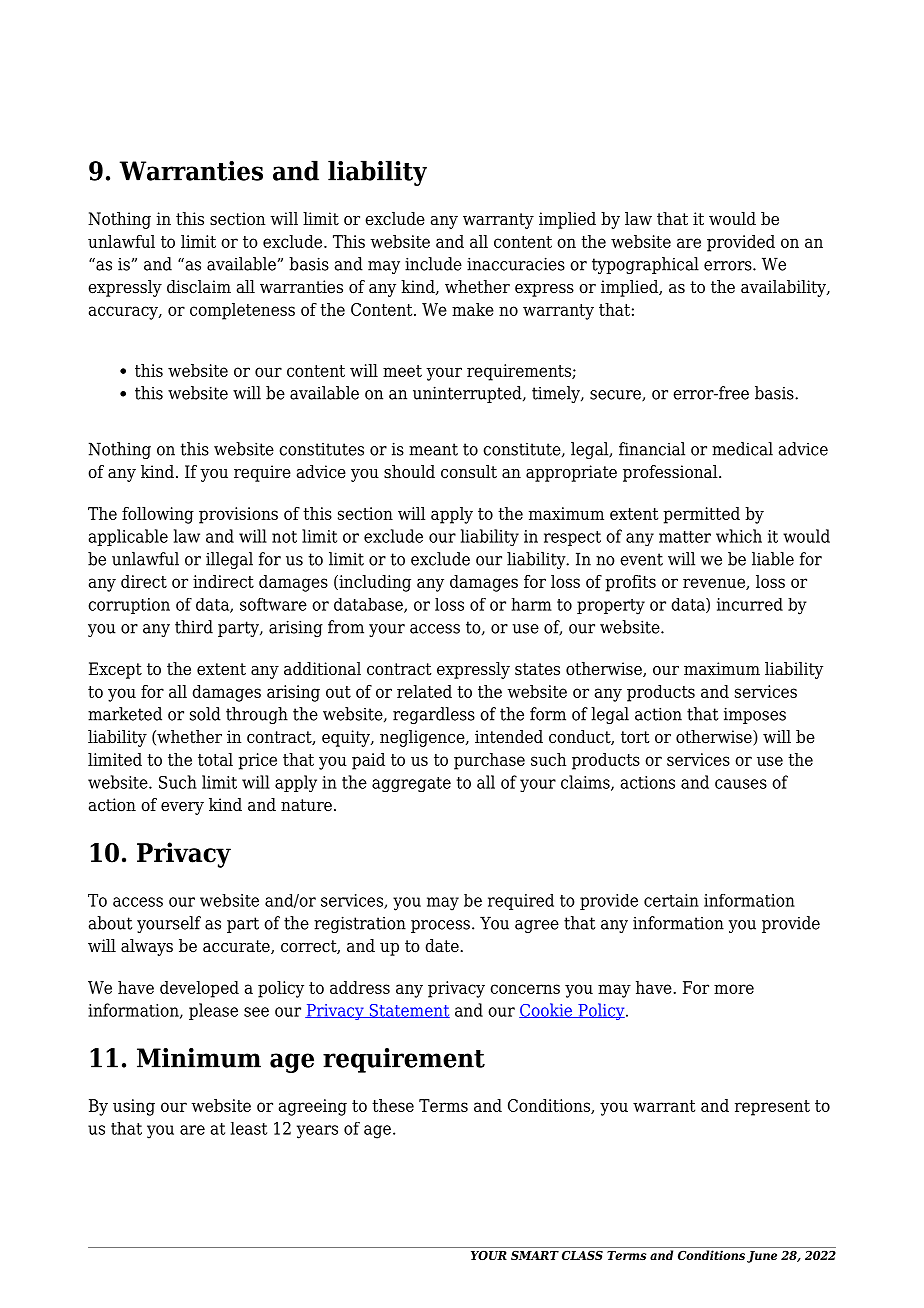 The image size is (924, 1308). Describe the element at coordinates (671, 900) in the image. I see `certain` at that location.
